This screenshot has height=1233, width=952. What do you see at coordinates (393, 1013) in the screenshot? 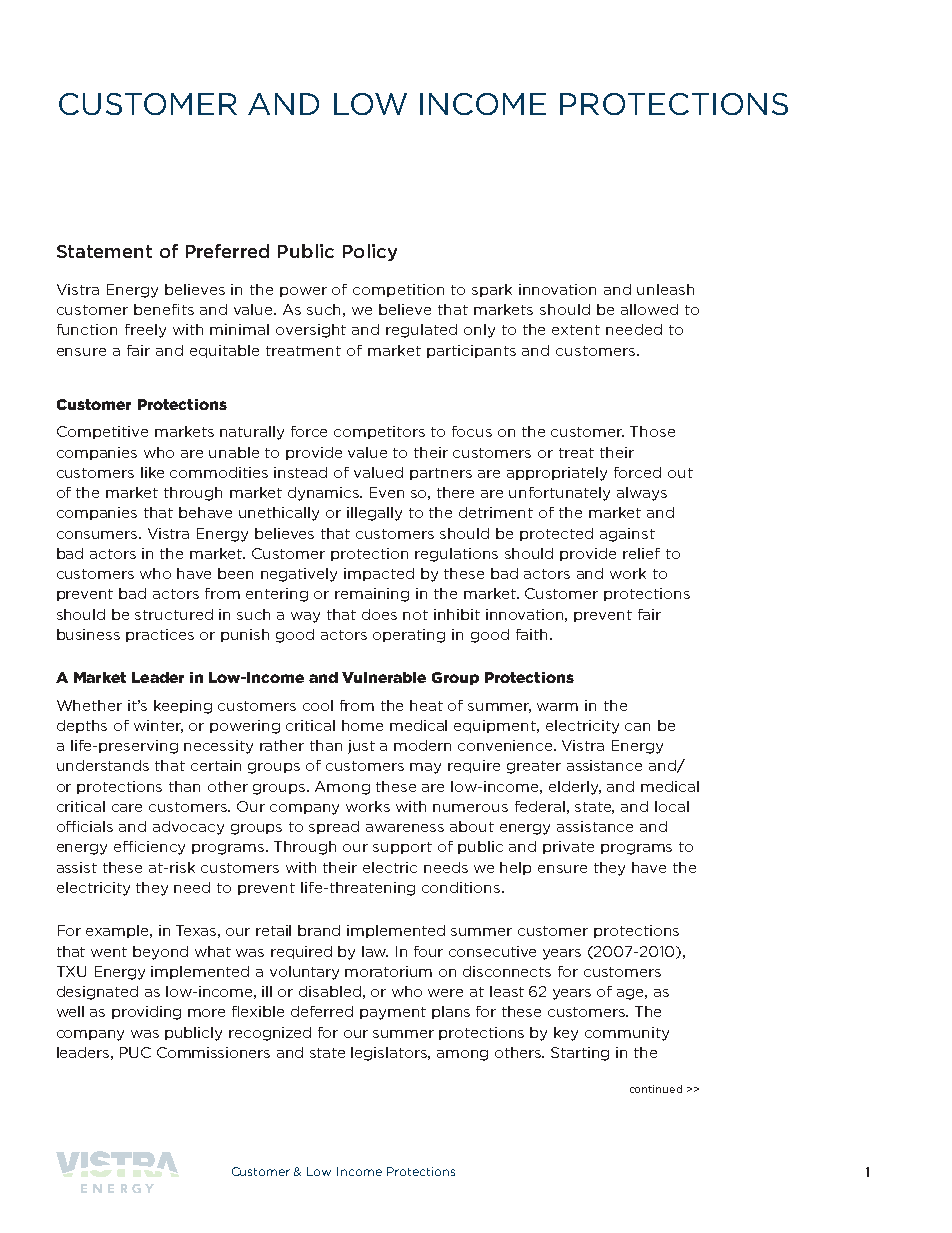
I see `payment` at bounding box center [393, 1013].
